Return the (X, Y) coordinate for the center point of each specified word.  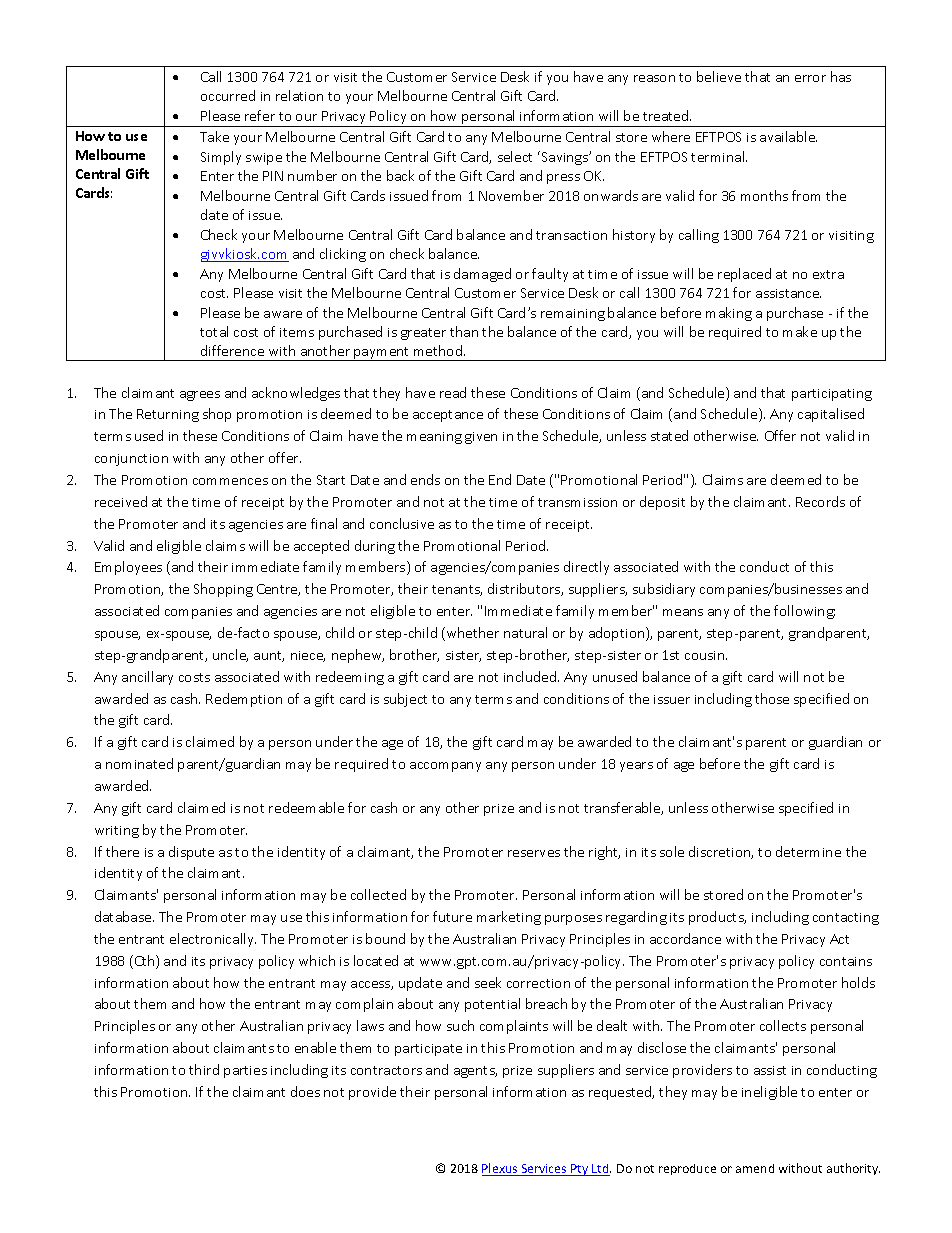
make (800, 331)
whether (471, 634)
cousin (706, 655)
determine (808, 851)
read (453, 392)
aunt (269, 656)
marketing (509, 918)
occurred (228, 95)
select (515, 156)
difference (232, 350)
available (788, 136)
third (204, 1069)
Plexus (501, 1169)
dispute (191, 853)
